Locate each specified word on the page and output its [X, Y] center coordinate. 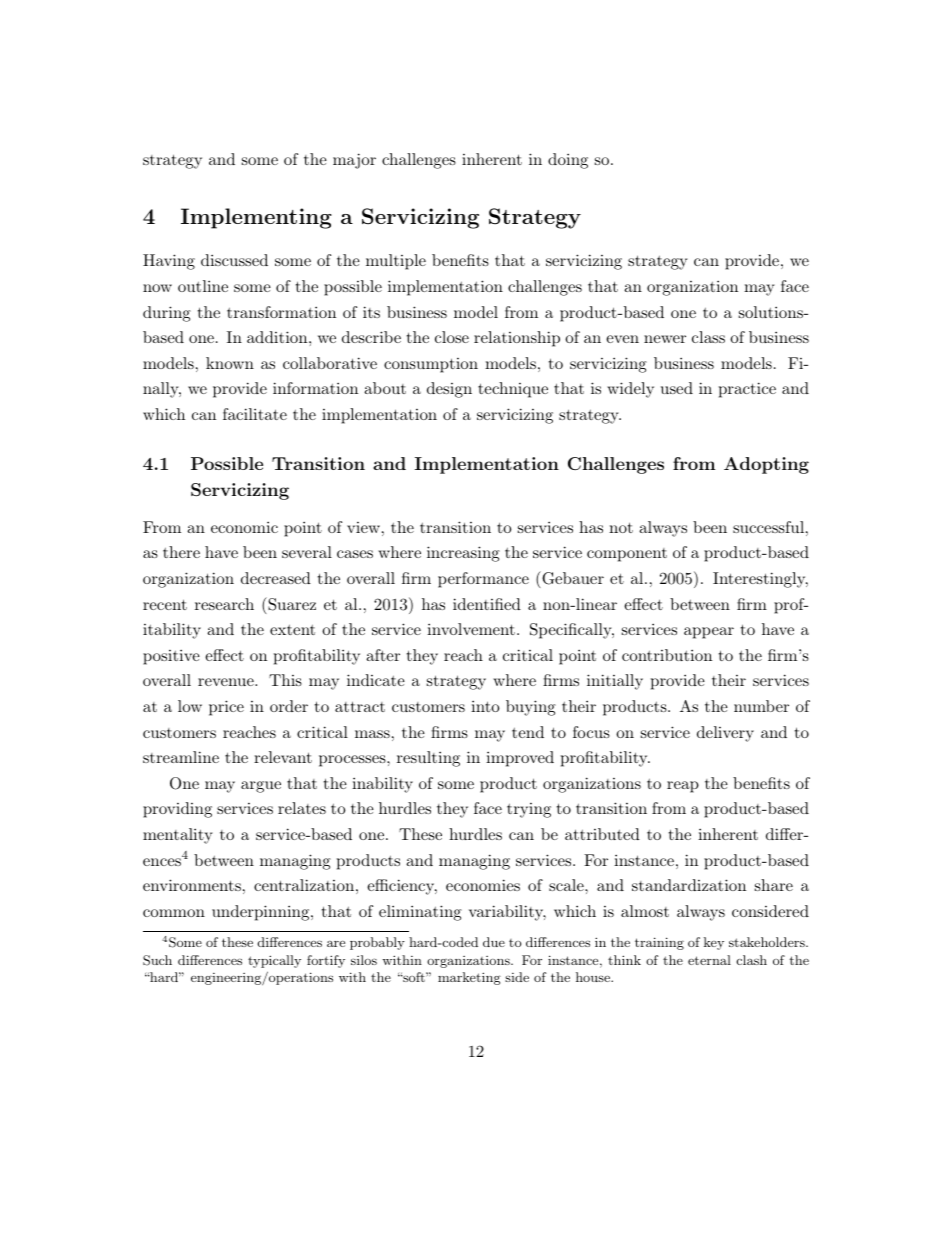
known [230, 363]
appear [709, 633]
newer [665, 339]
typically [274, 961]
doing [568, 161]
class [708, 337]
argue [261, 787]
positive [171, 657]
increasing [463, 554]
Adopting [766, 465]
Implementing [256, 218]
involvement [471, 629]
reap [683, 787]
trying [529, 810]
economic [244, 527]
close [452, 337]
